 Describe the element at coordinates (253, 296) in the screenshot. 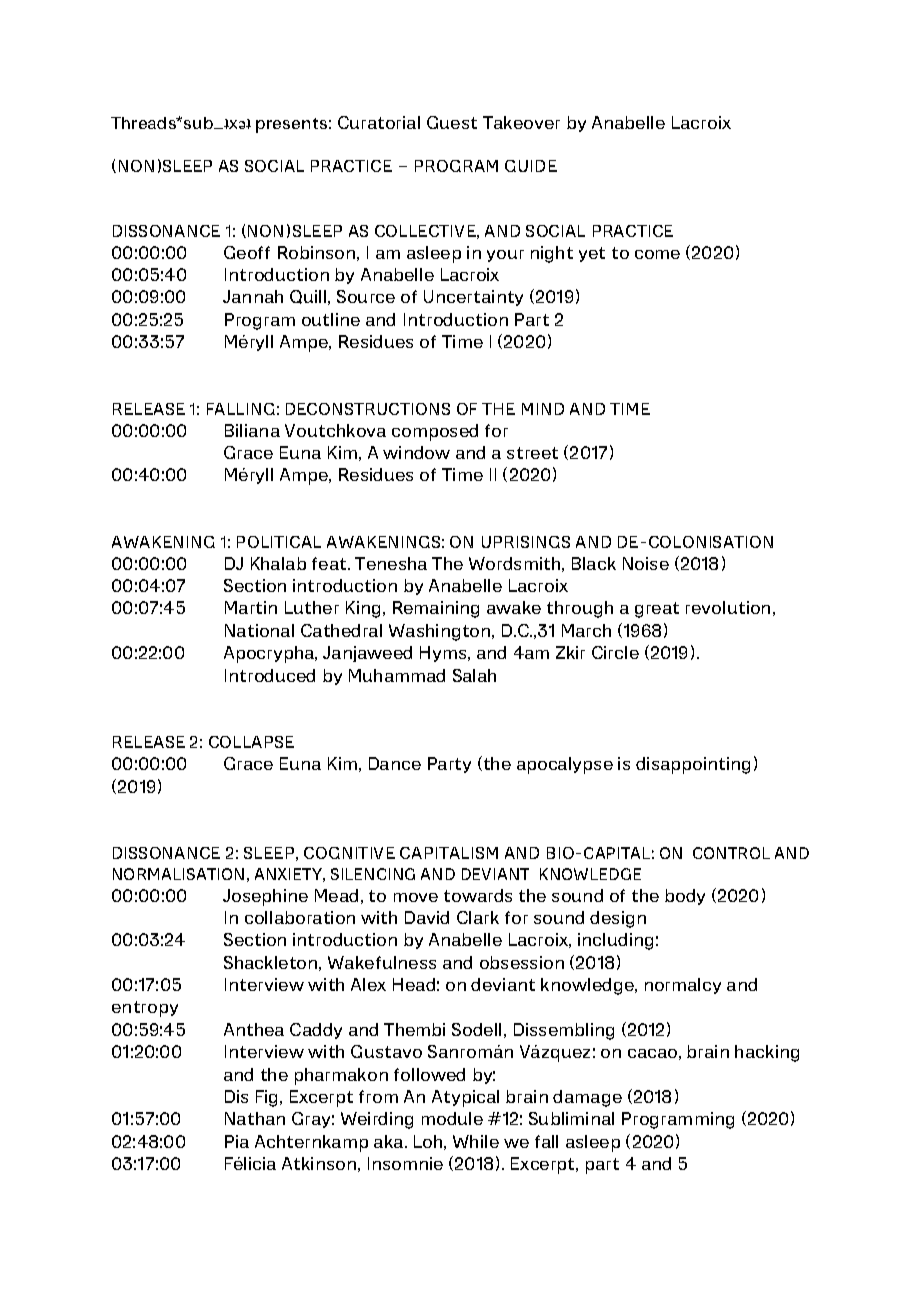

I see `Jannah` at that location.
